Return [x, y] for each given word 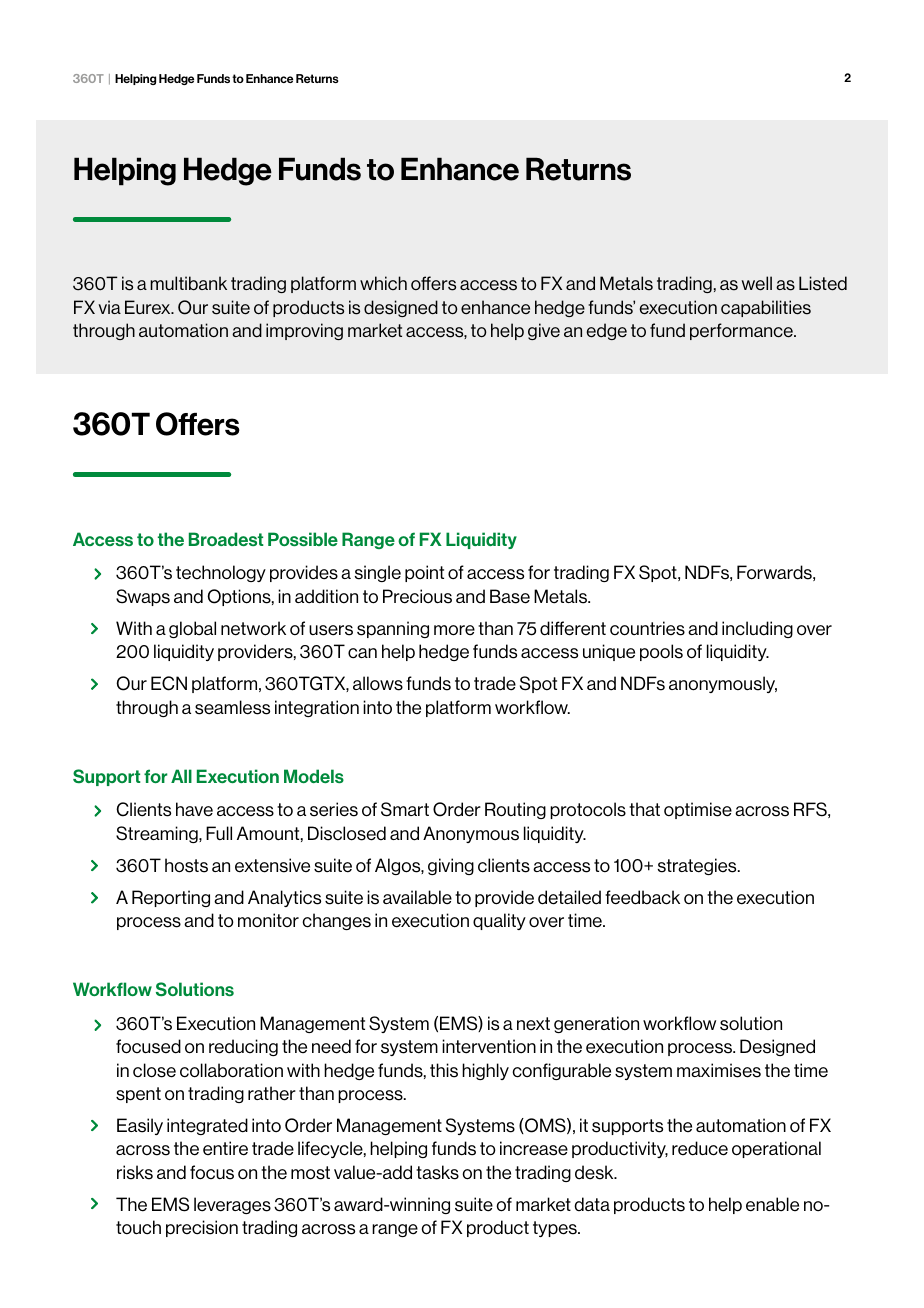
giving [451, 866]
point [424, 573]
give [544, 331]
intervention [489, 1046]
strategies [698, 866]
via [109, 307]
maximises [719, 1070]
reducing [243, 1047]
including [757, 629]
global [192, 629]
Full [219, 833]
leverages [232, 1205]
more [454, 630]
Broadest [226, 539]
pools [661, 652]
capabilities [766, 308]
